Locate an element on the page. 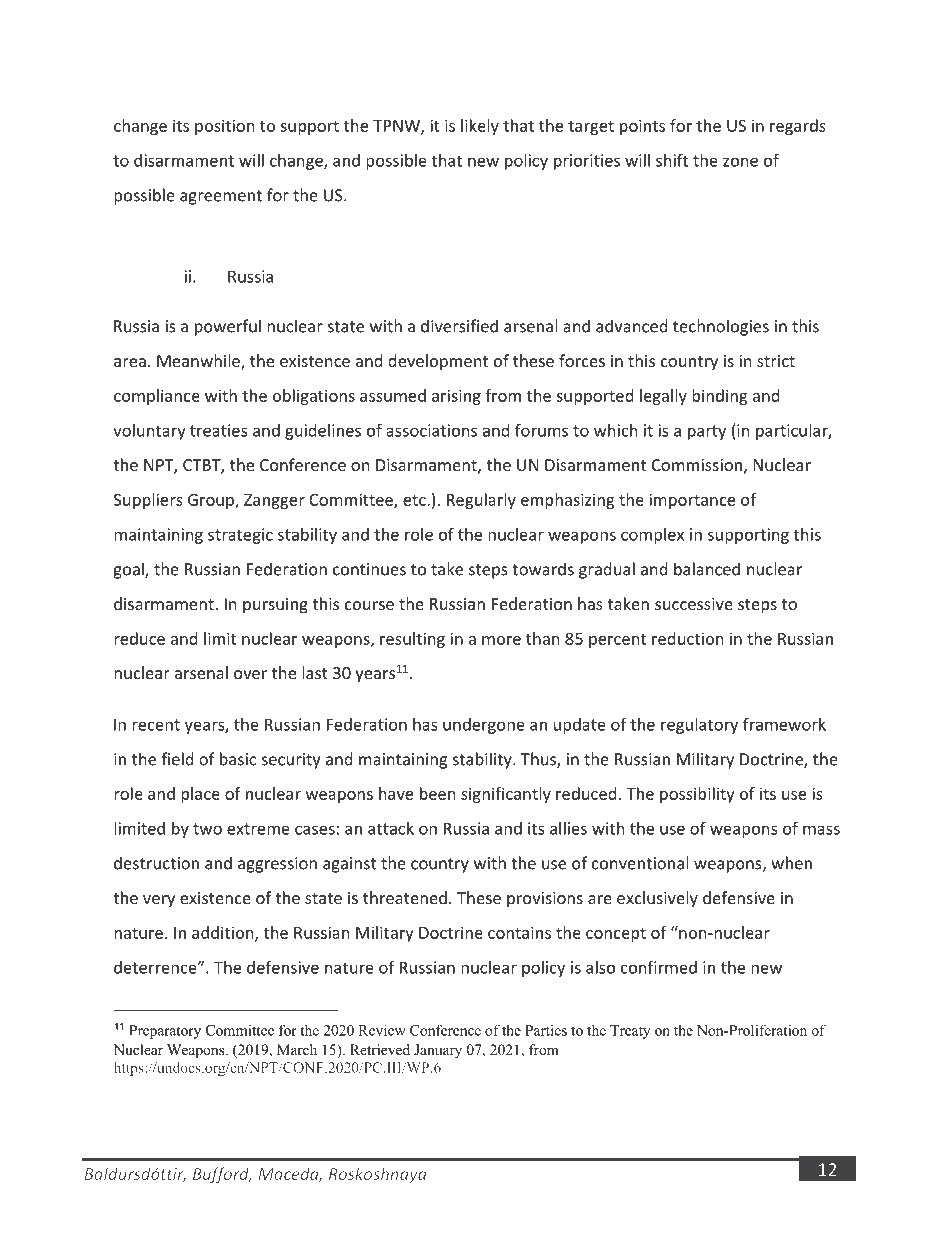 This image has width=952, height=1233. January is located at coordinates (438, 1051).
